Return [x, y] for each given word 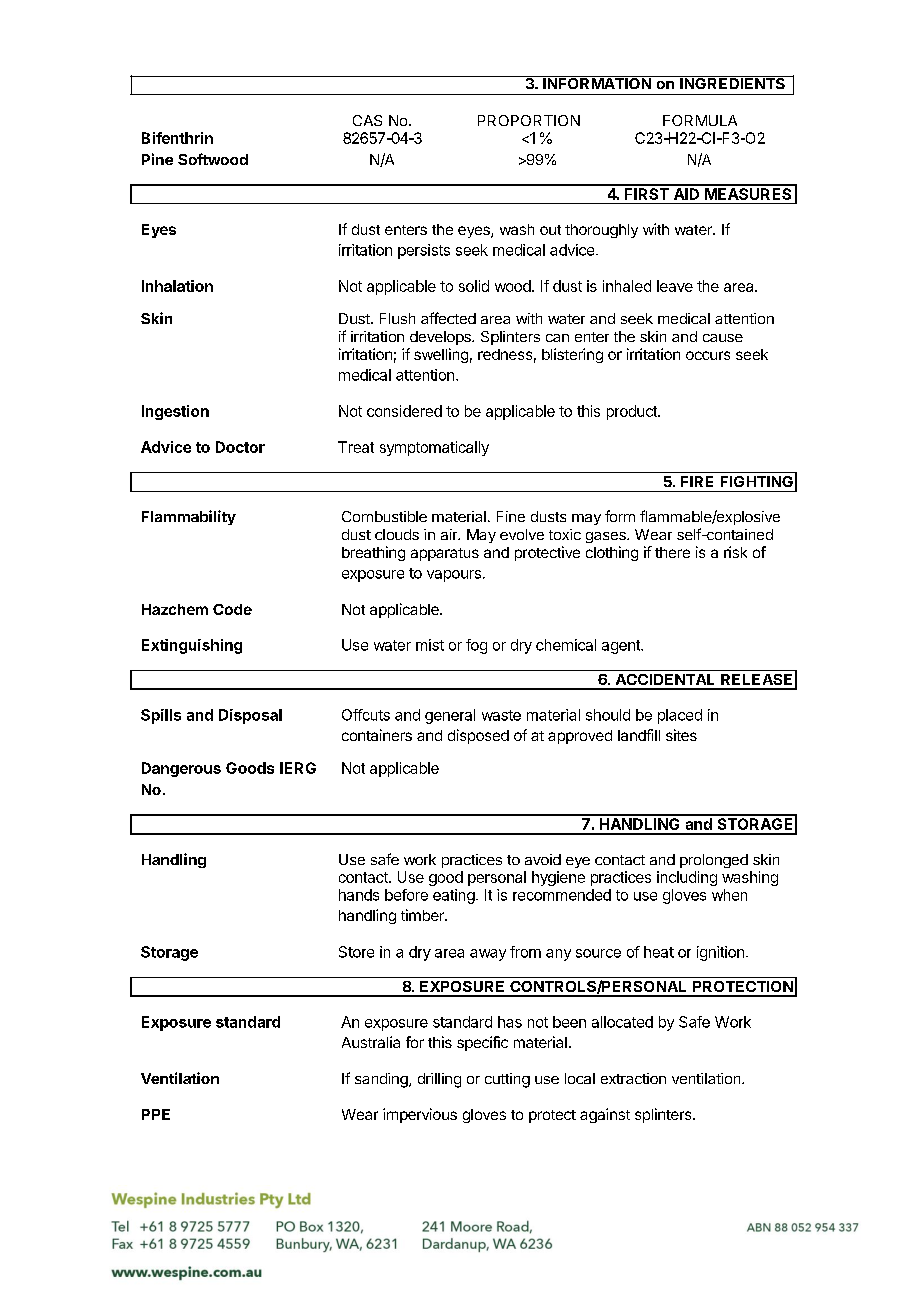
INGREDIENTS [732, 82]
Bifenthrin [177, 138]
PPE [156, 1114]
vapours [454, 576]
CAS [367, 120]
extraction [633, 1078]
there [672, 552]
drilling [439, 1080]
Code [232, 609]
